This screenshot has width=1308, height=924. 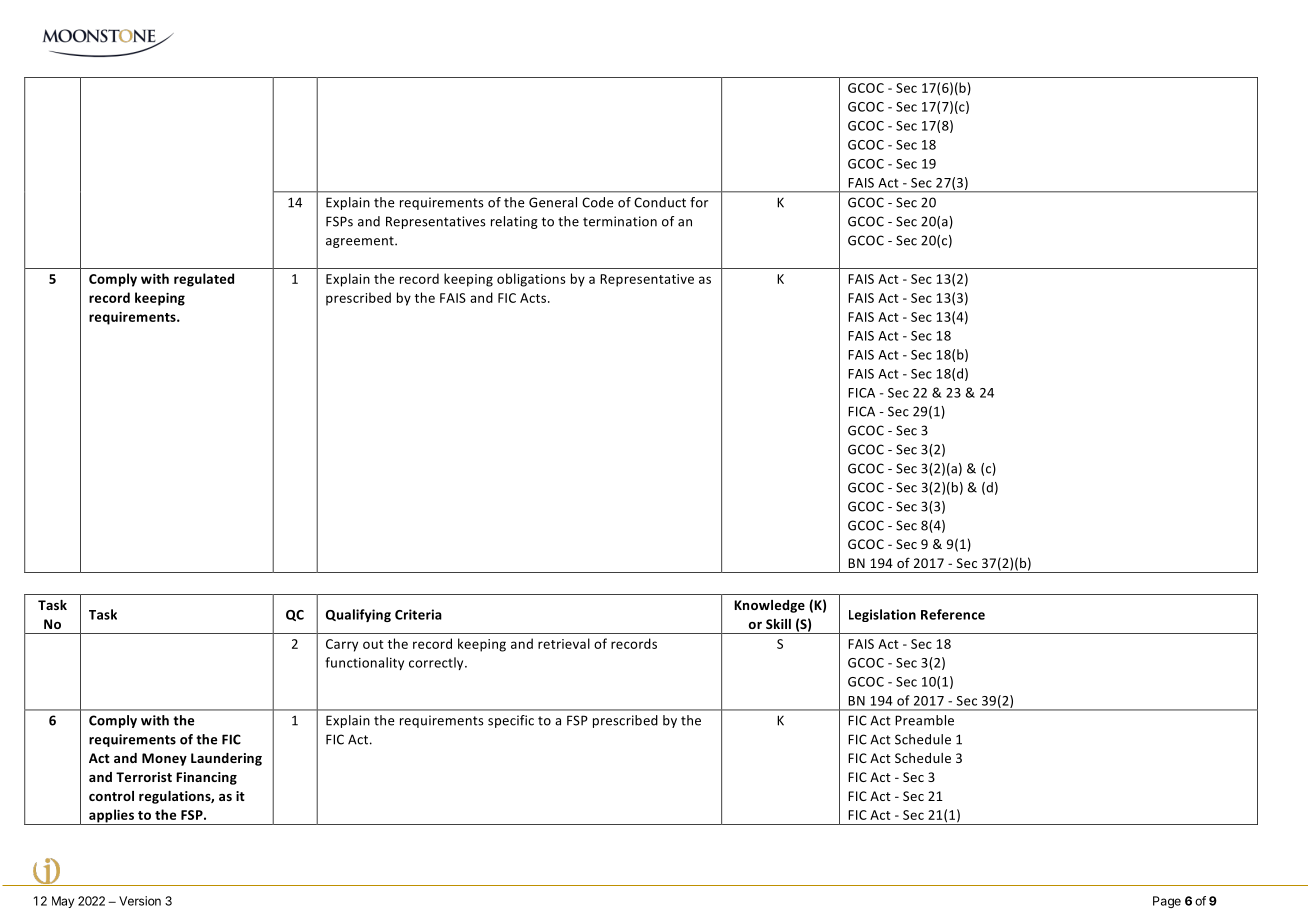 I want to click on for, so click(x=699, y=202).
